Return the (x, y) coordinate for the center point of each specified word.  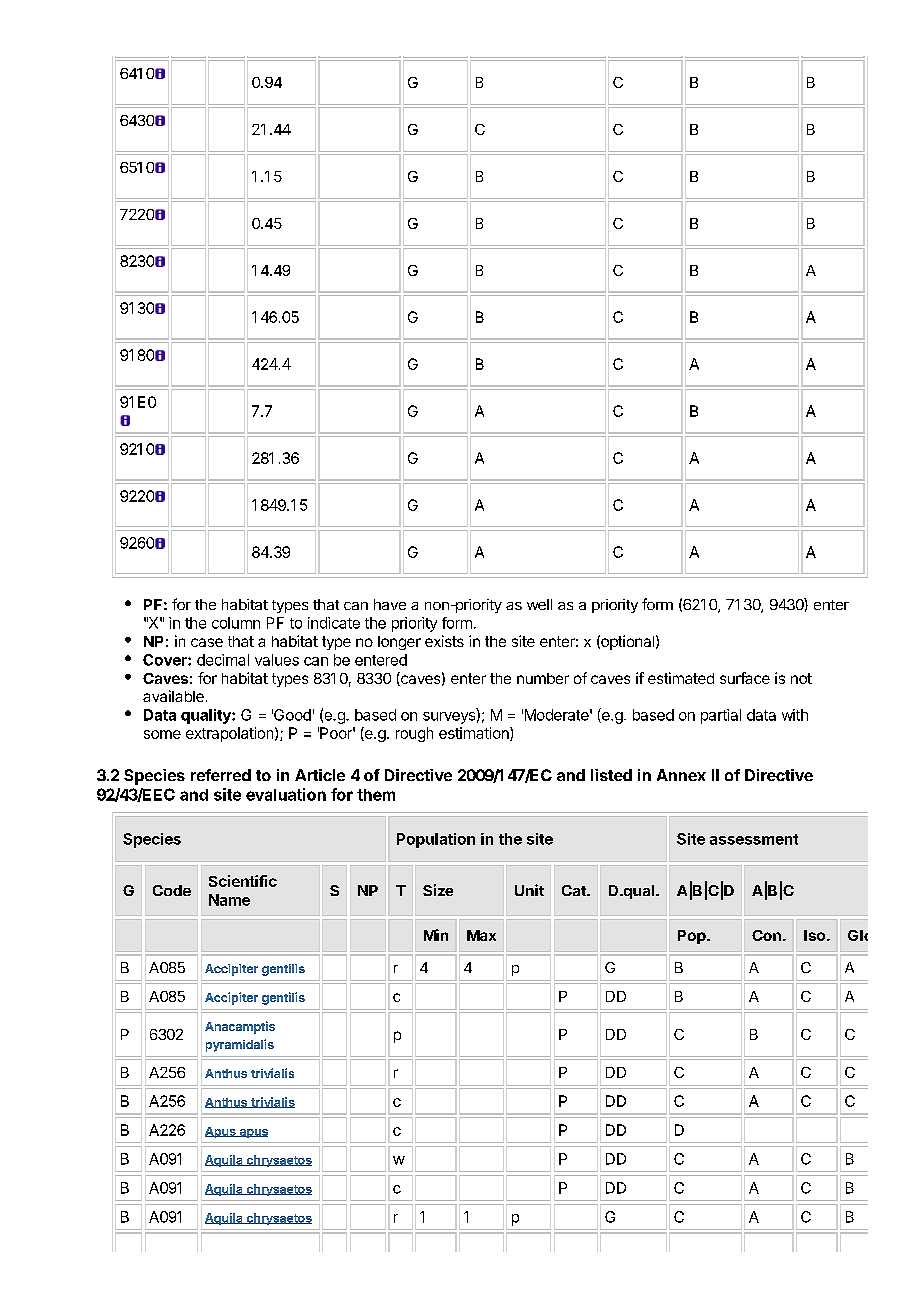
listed (611, 775)
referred (221, 775)
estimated (681, 678)
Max (481, 935)
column (236, 623)
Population (436, 840)
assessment (754, 839)
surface (745, 678)
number (543, 678)
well (539, 604)
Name (229, 900)
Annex (681, 775)
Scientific (243, 881)
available (173, 696)
